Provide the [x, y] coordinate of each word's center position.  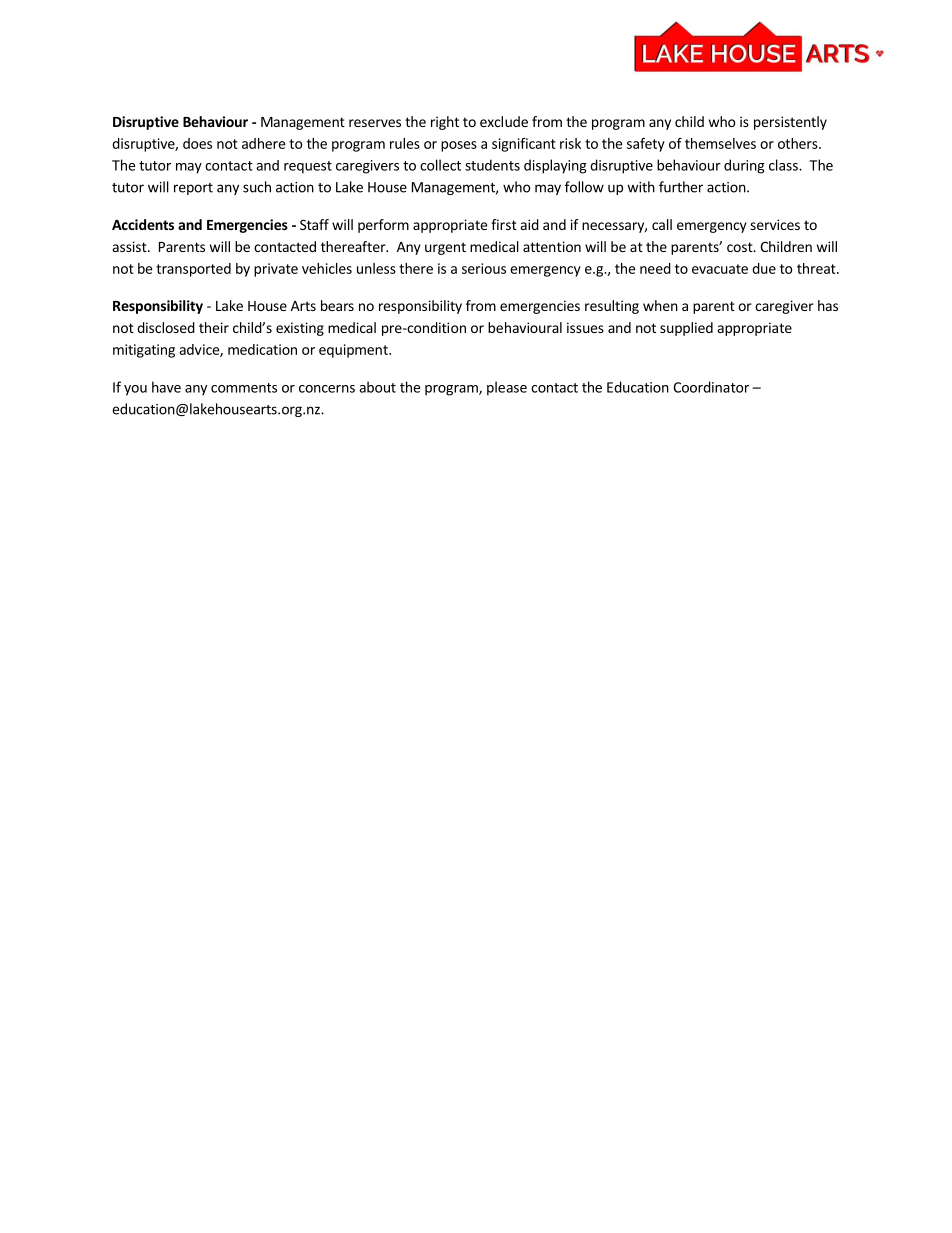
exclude [504, 121]
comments [244, 388]
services [775, 224]
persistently [790, 123]
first [504, 224]
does [197, 143]
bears [337, 305]
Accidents [143, 224]
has [828, 305]
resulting [612, 307]
